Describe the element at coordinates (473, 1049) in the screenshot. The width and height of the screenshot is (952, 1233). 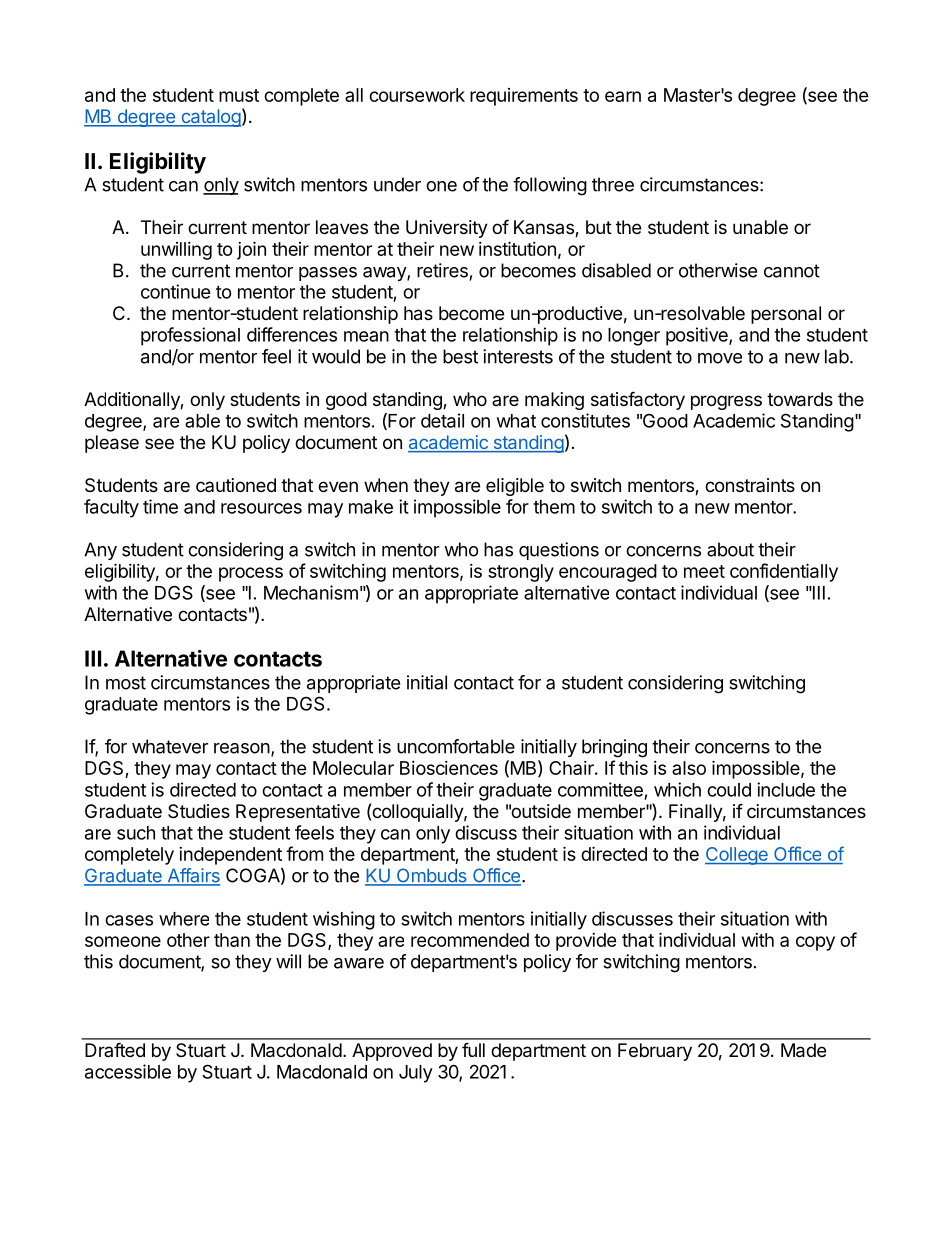
I see `full` at that location.
